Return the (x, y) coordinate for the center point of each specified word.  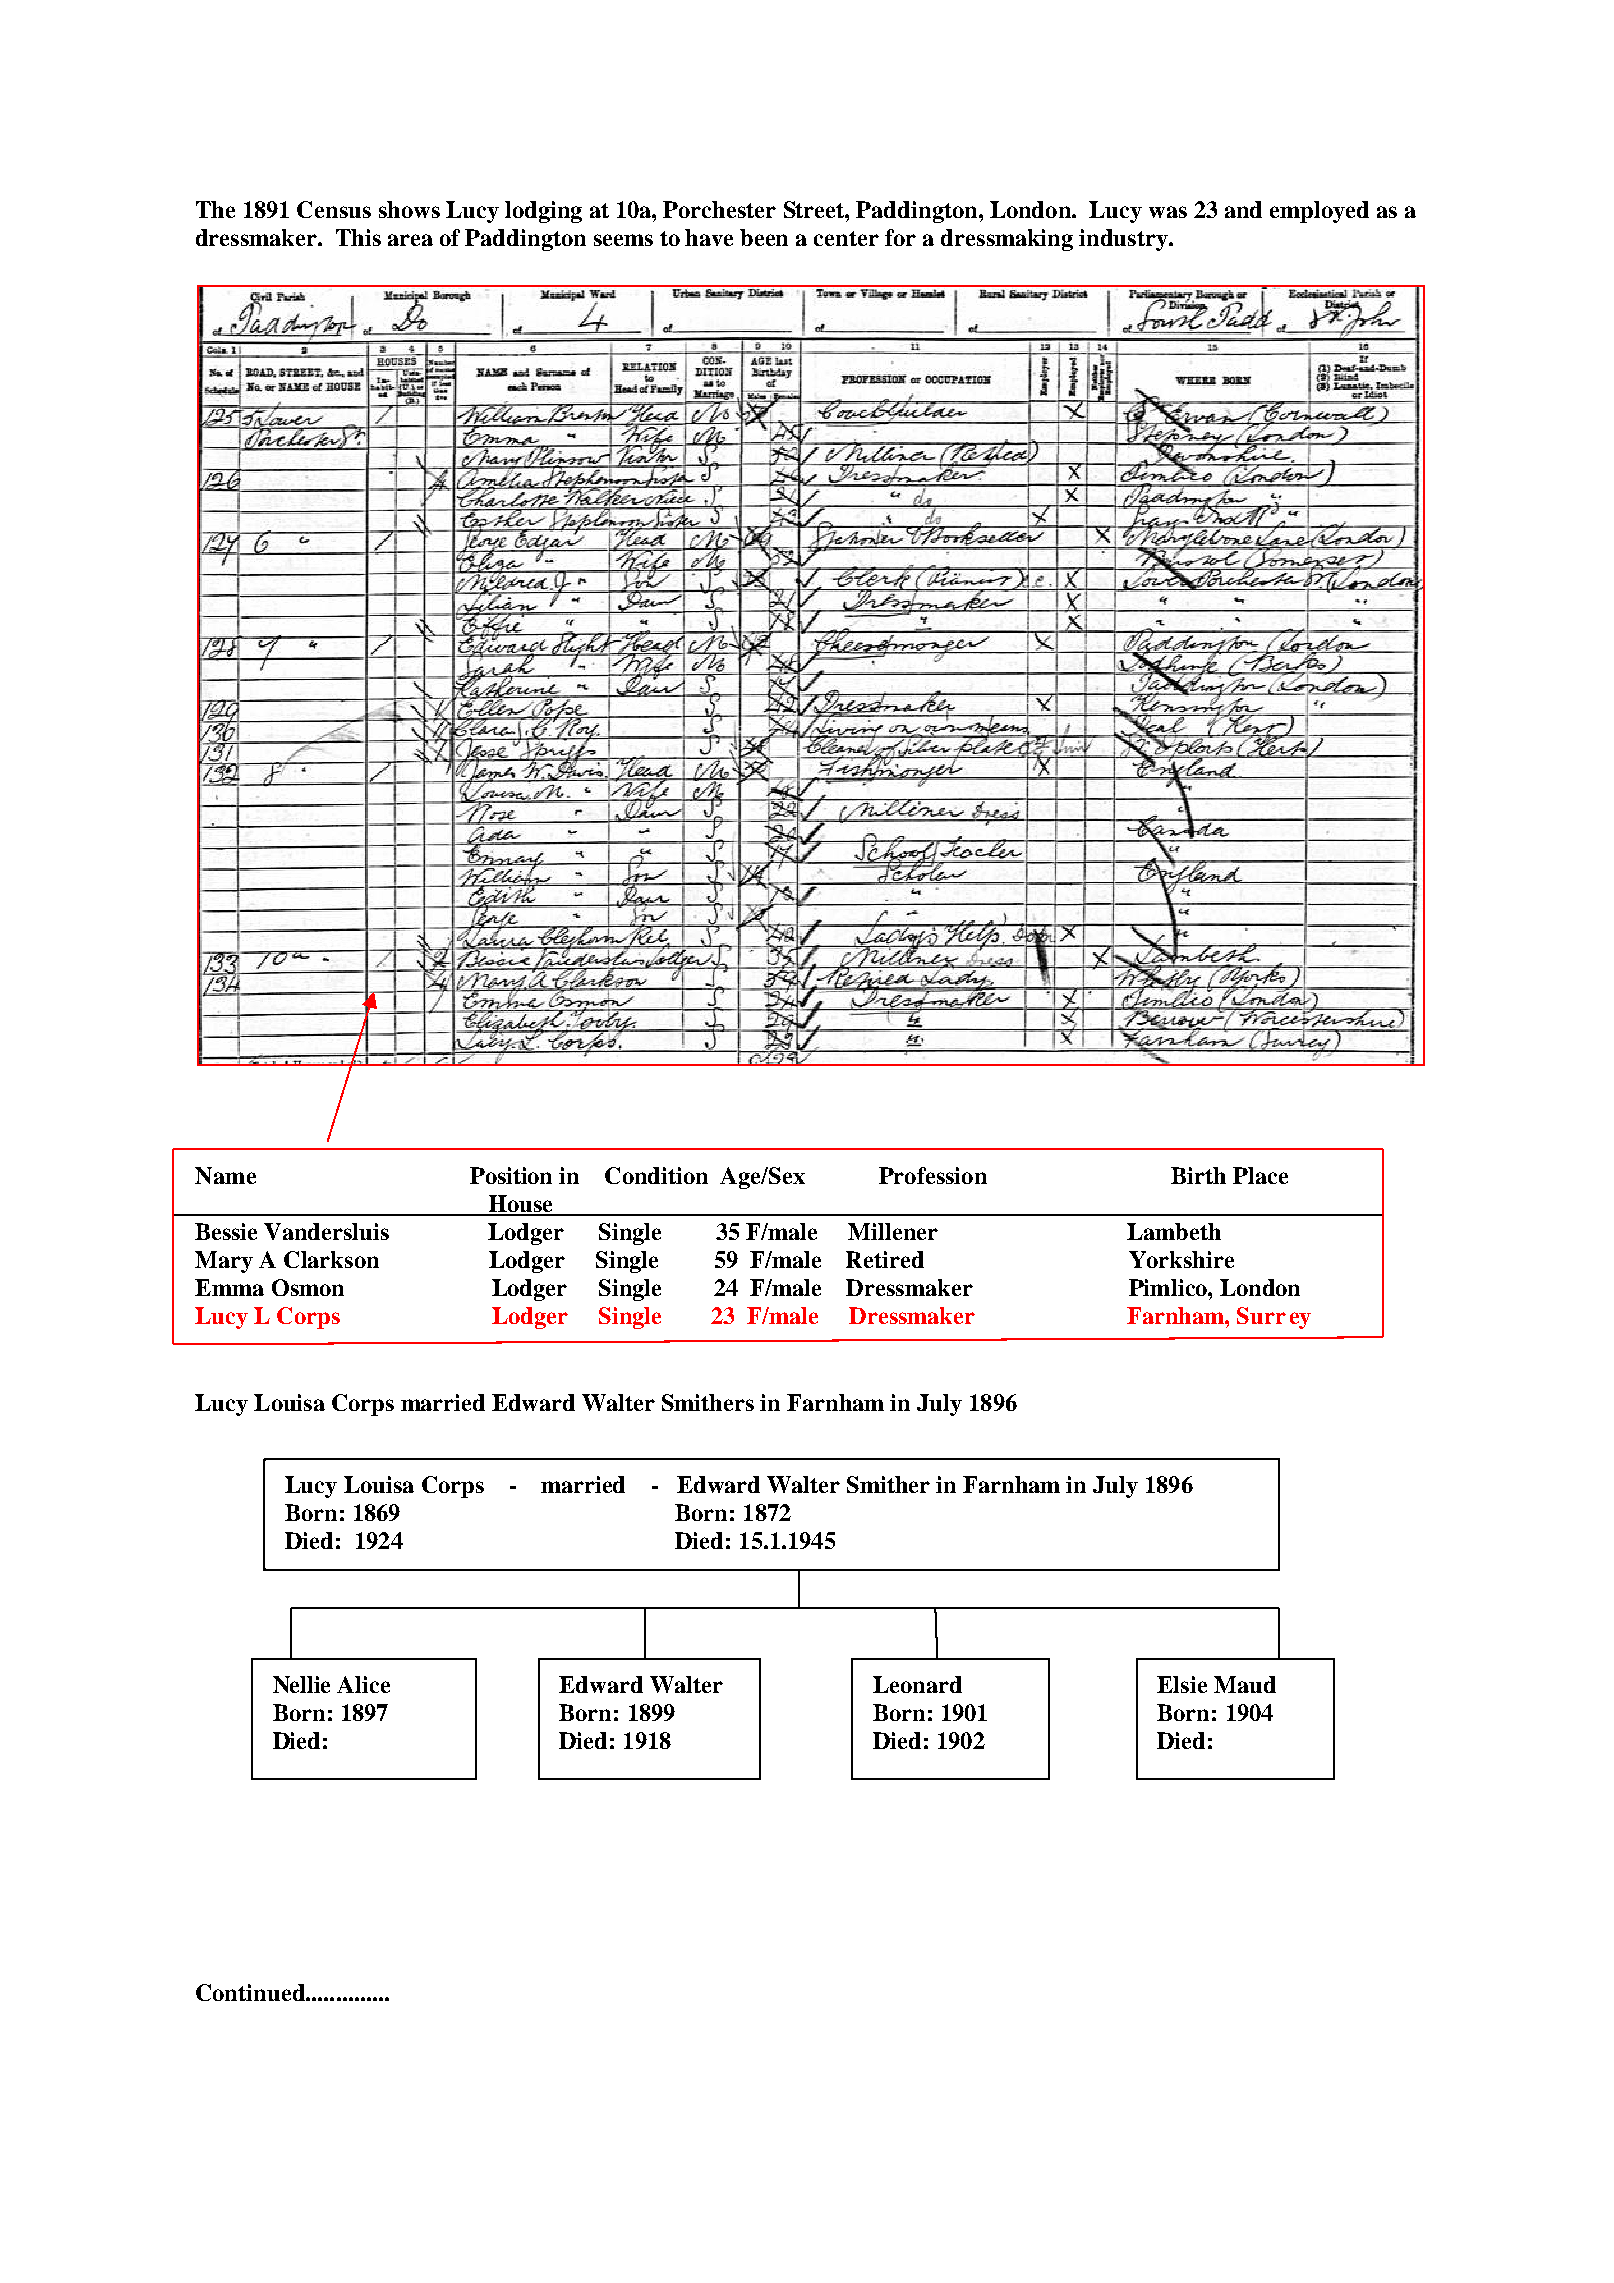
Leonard (917, 1684)
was (1168, 212)
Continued (251, 1992)
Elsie (1182, 1684)
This (358, 237)
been (764, 237)
